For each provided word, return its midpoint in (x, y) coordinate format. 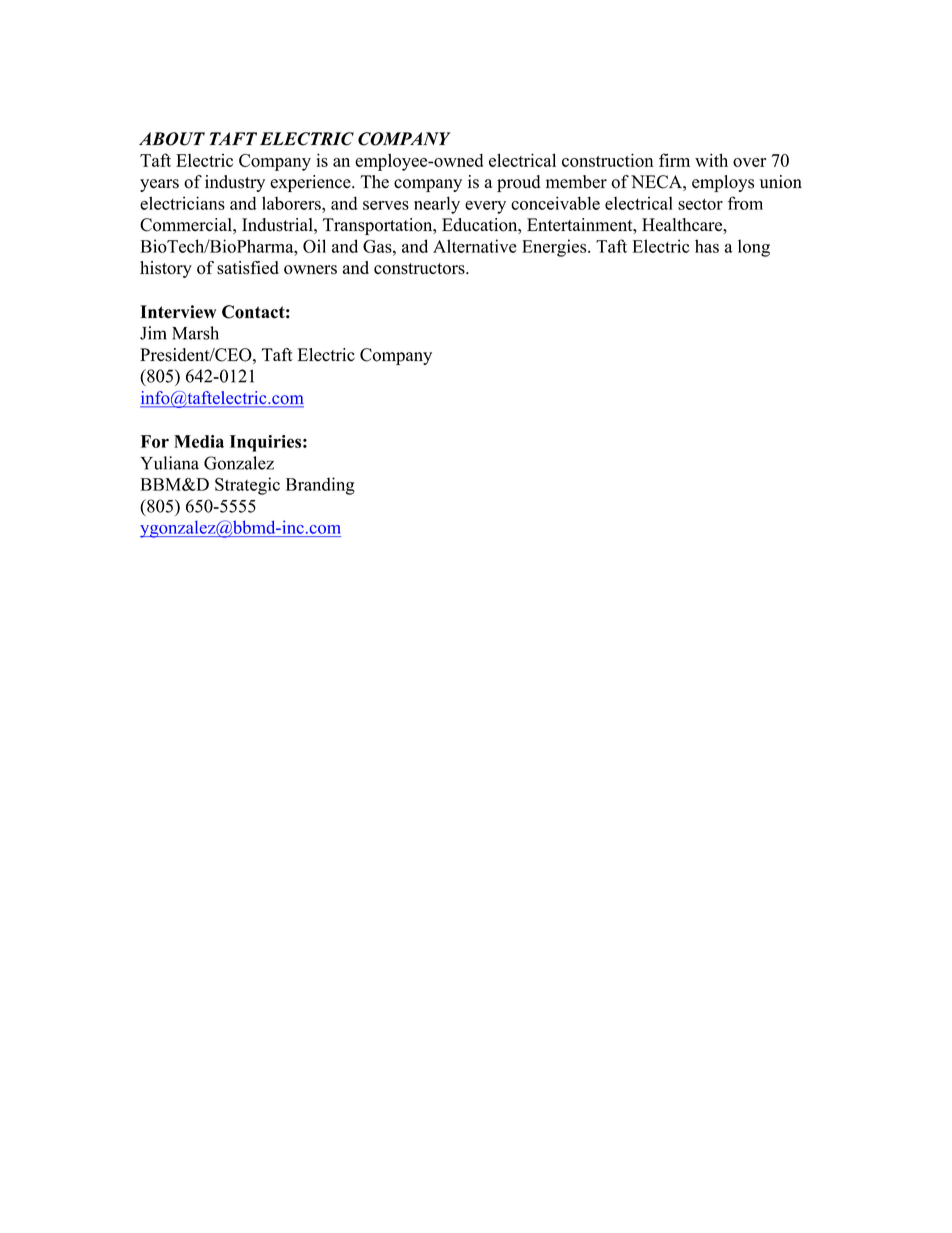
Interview (178, 312)
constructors (420, 269)
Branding (320, 486)
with (711, 160)
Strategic (247, 486)
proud (519, 183)
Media (199, 441)
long (754, 248)
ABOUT (172, 139)
